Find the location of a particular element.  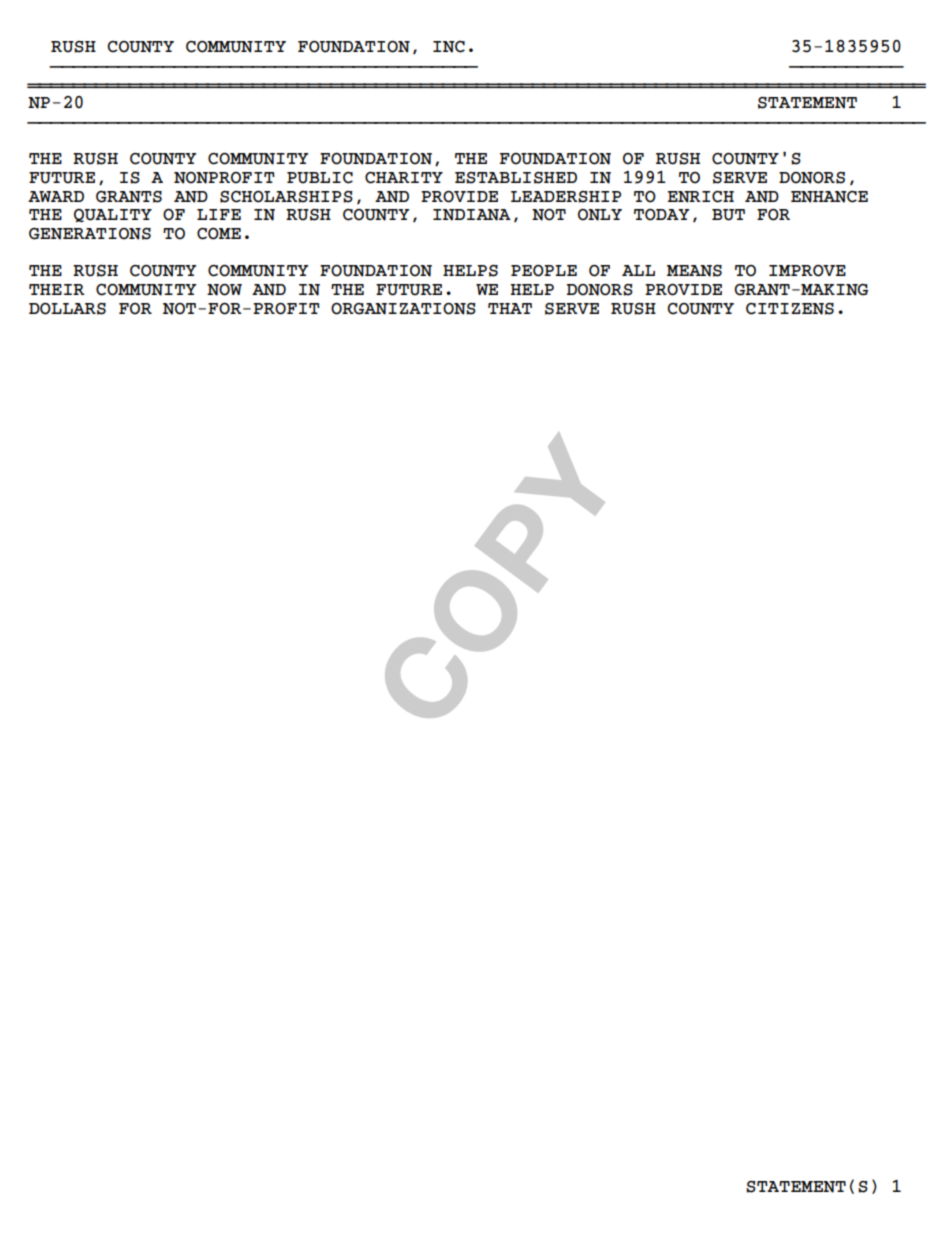

PUBLIC is located at coordinates (320, 178).
